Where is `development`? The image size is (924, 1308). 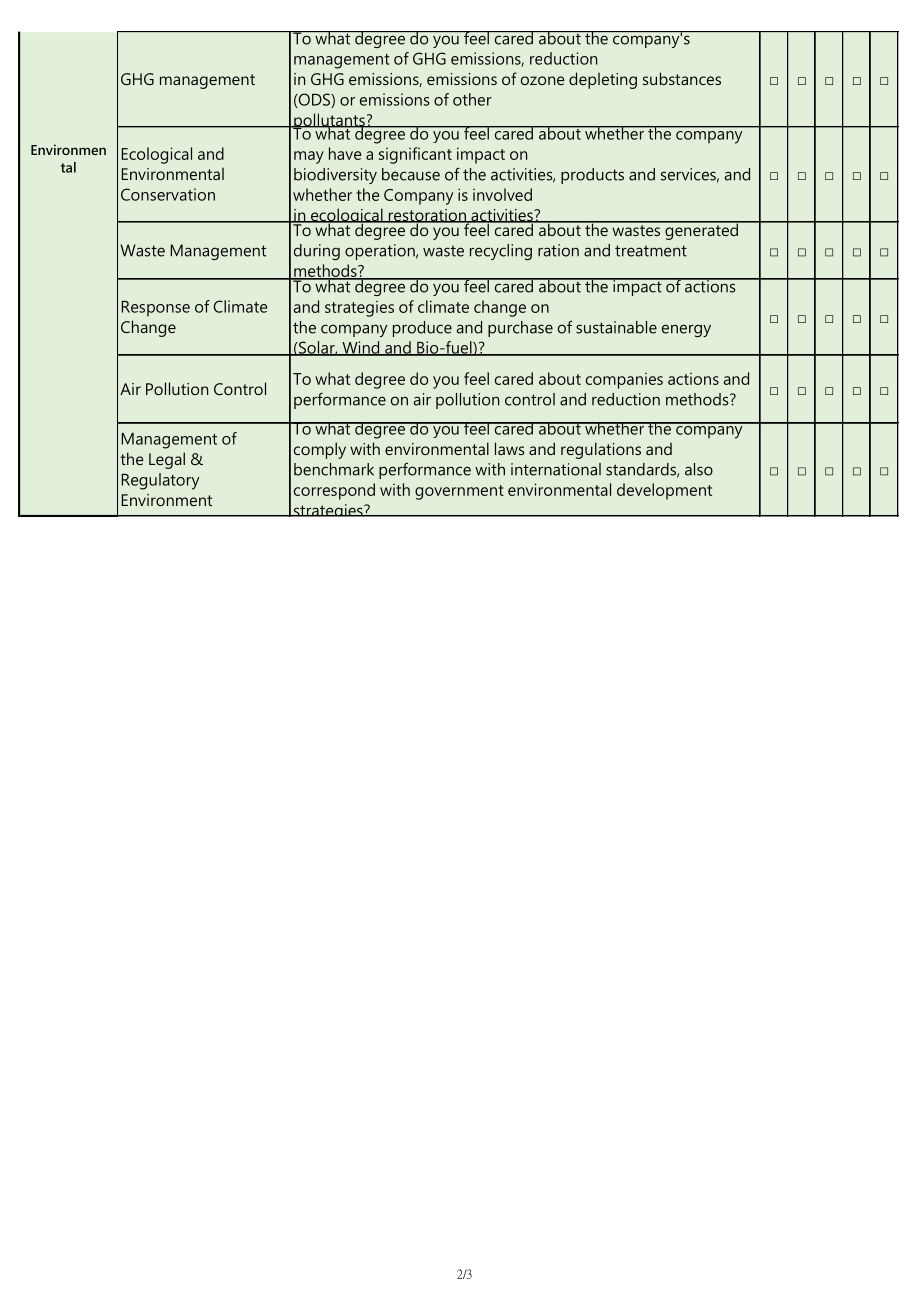
development is located at coordinates (664, 491).
